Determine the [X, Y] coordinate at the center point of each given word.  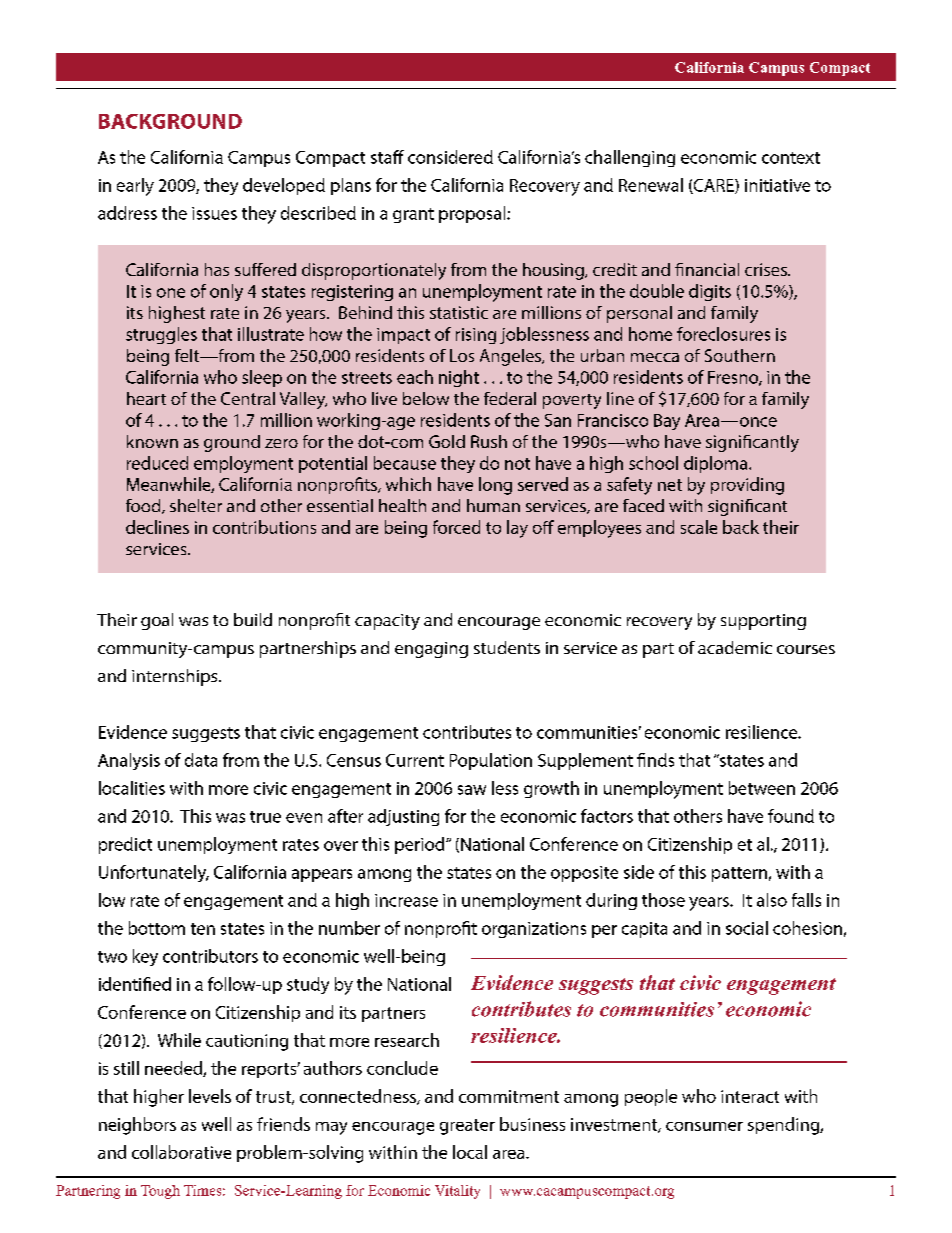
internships [176, 677]
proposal [473, 214]
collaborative [181, 1152]
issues [214, 213]
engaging [431, 650]
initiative [777, 185]
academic [735, 647]
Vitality [457, 1192]
